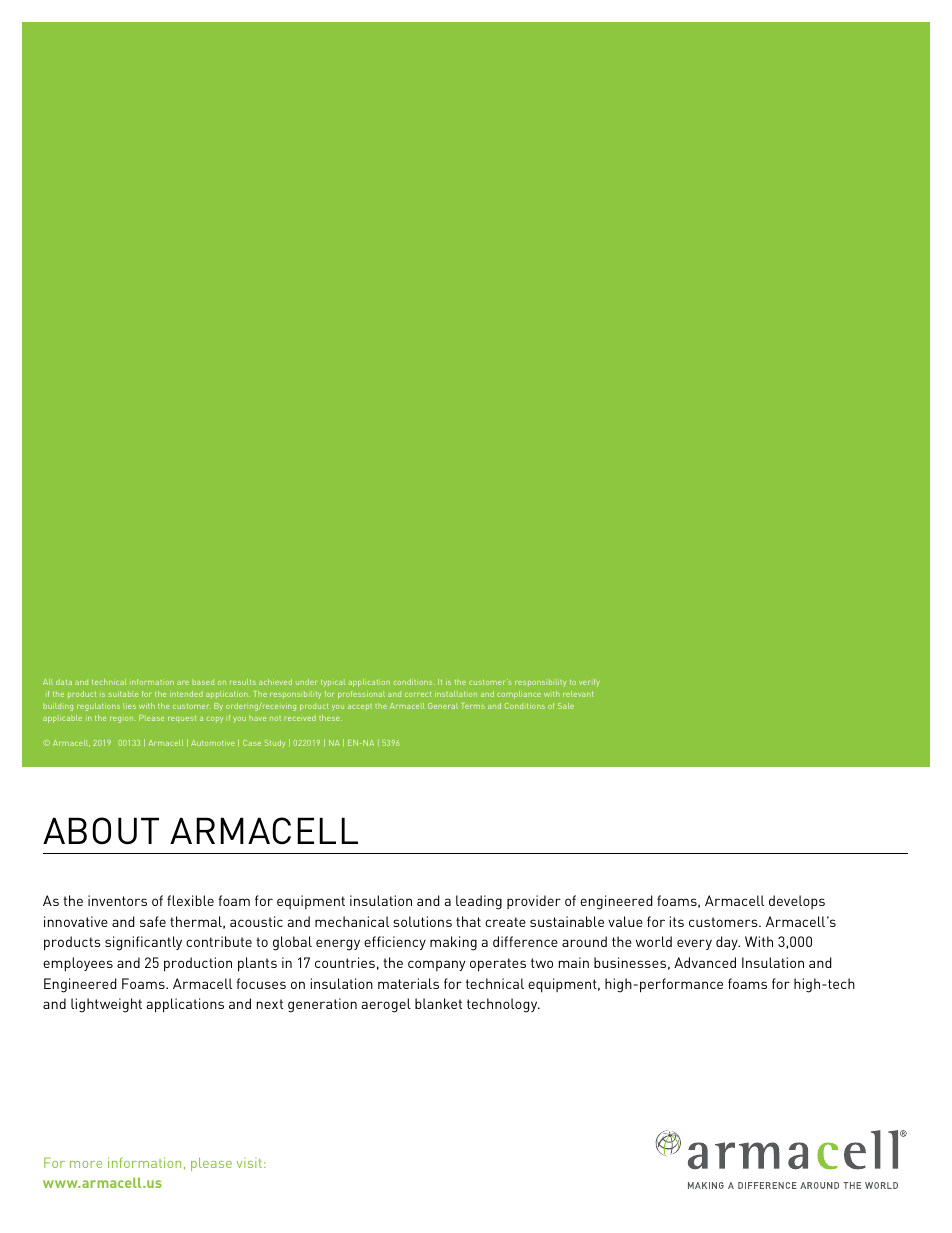  Describe the element at coordinates (589, 683) in the screenshot. I see `verify` at that location.
